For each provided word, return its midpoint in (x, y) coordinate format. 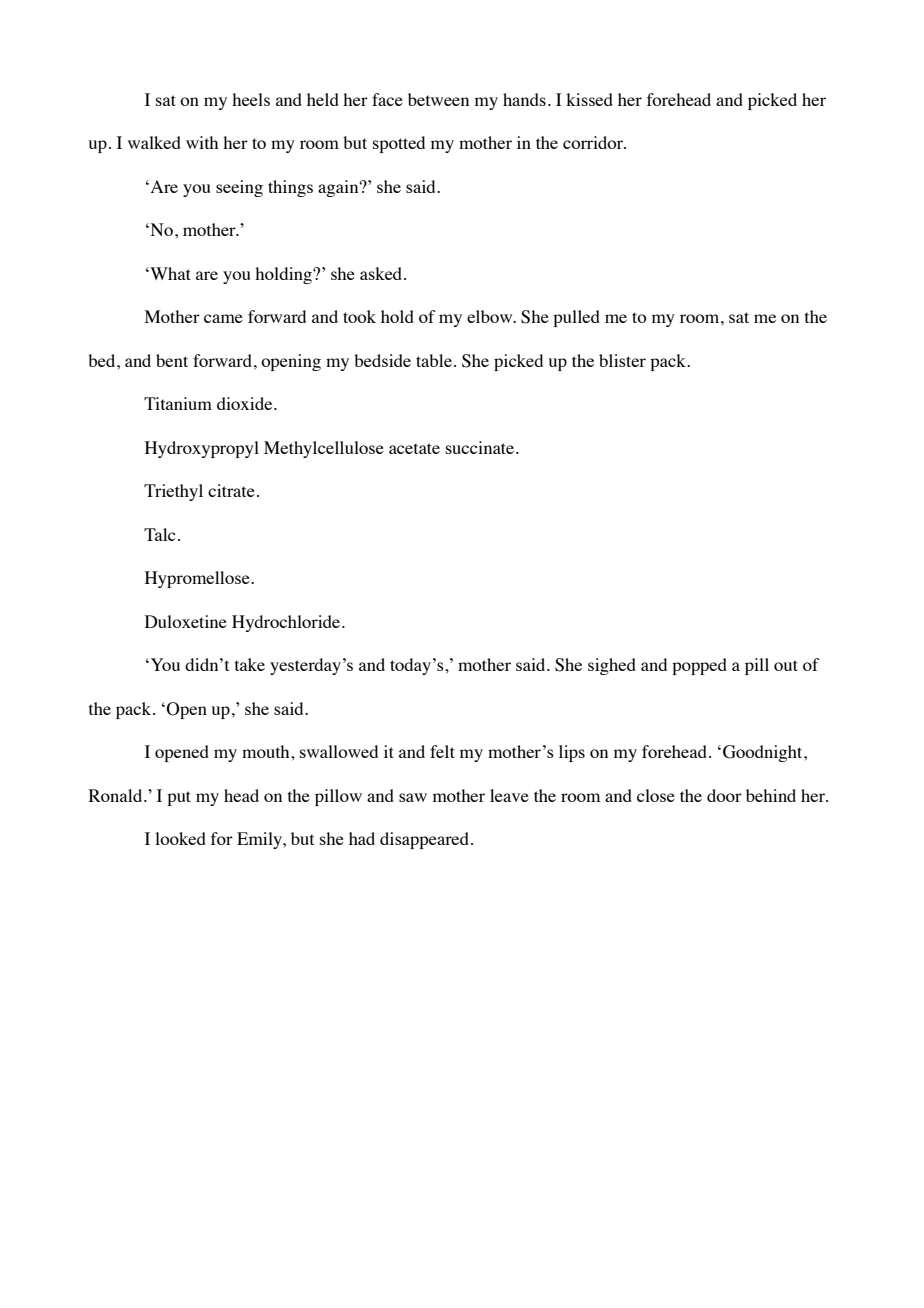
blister (622, 360)
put (179, 798)
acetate (414, 448)
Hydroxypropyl (202, 449)
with (202, 142)
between (438, 99)
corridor (594, 142)
